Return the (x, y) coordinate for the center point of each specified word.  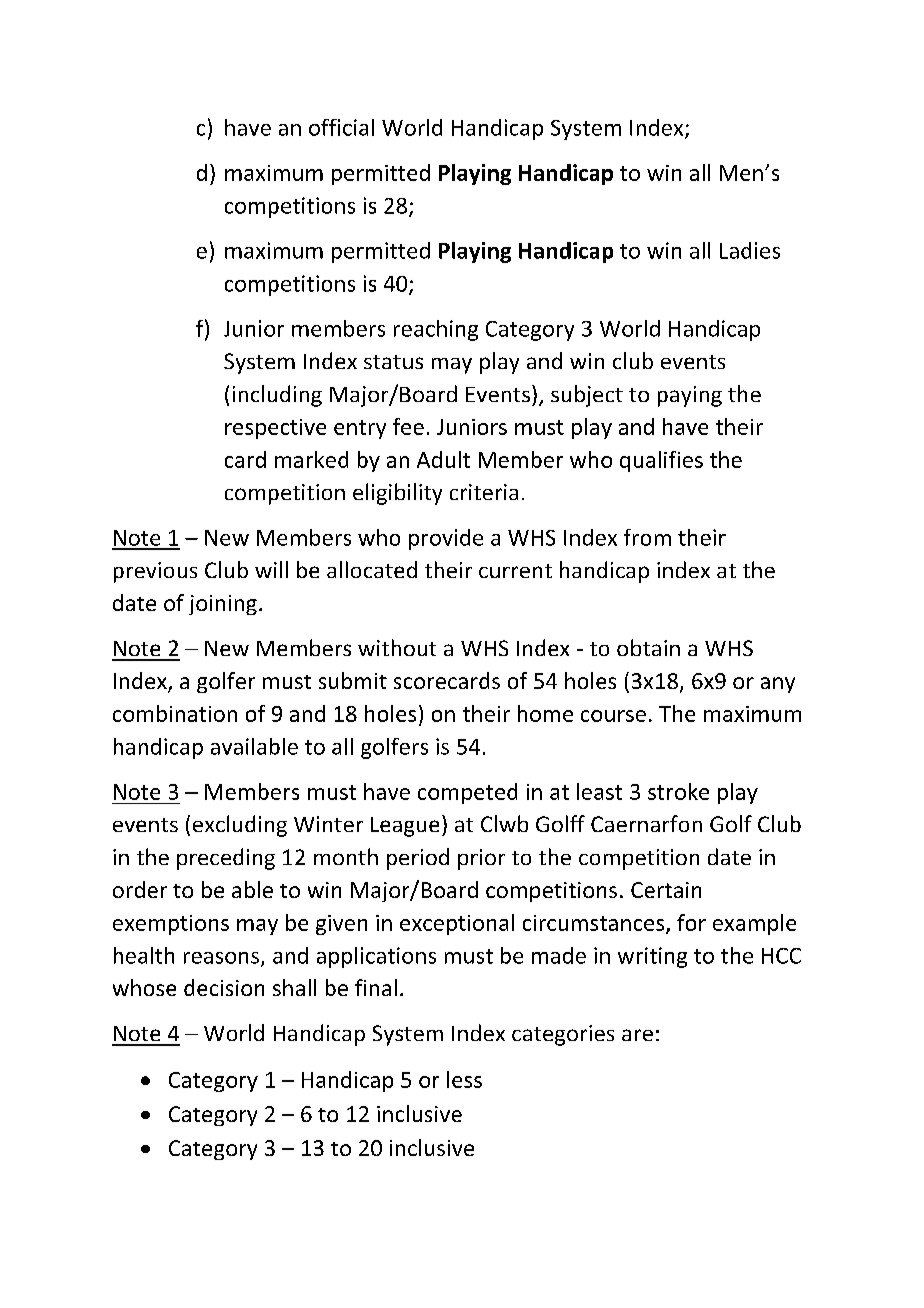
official (341, 127)
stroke (678, 791)
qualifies (661, 461)
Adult (443, 459)
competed (467, 793)
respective (275, 429)
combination (175, 713)
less (464, 1079)
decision (224, 987)
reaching (436, 330)
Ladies (750, 250)
